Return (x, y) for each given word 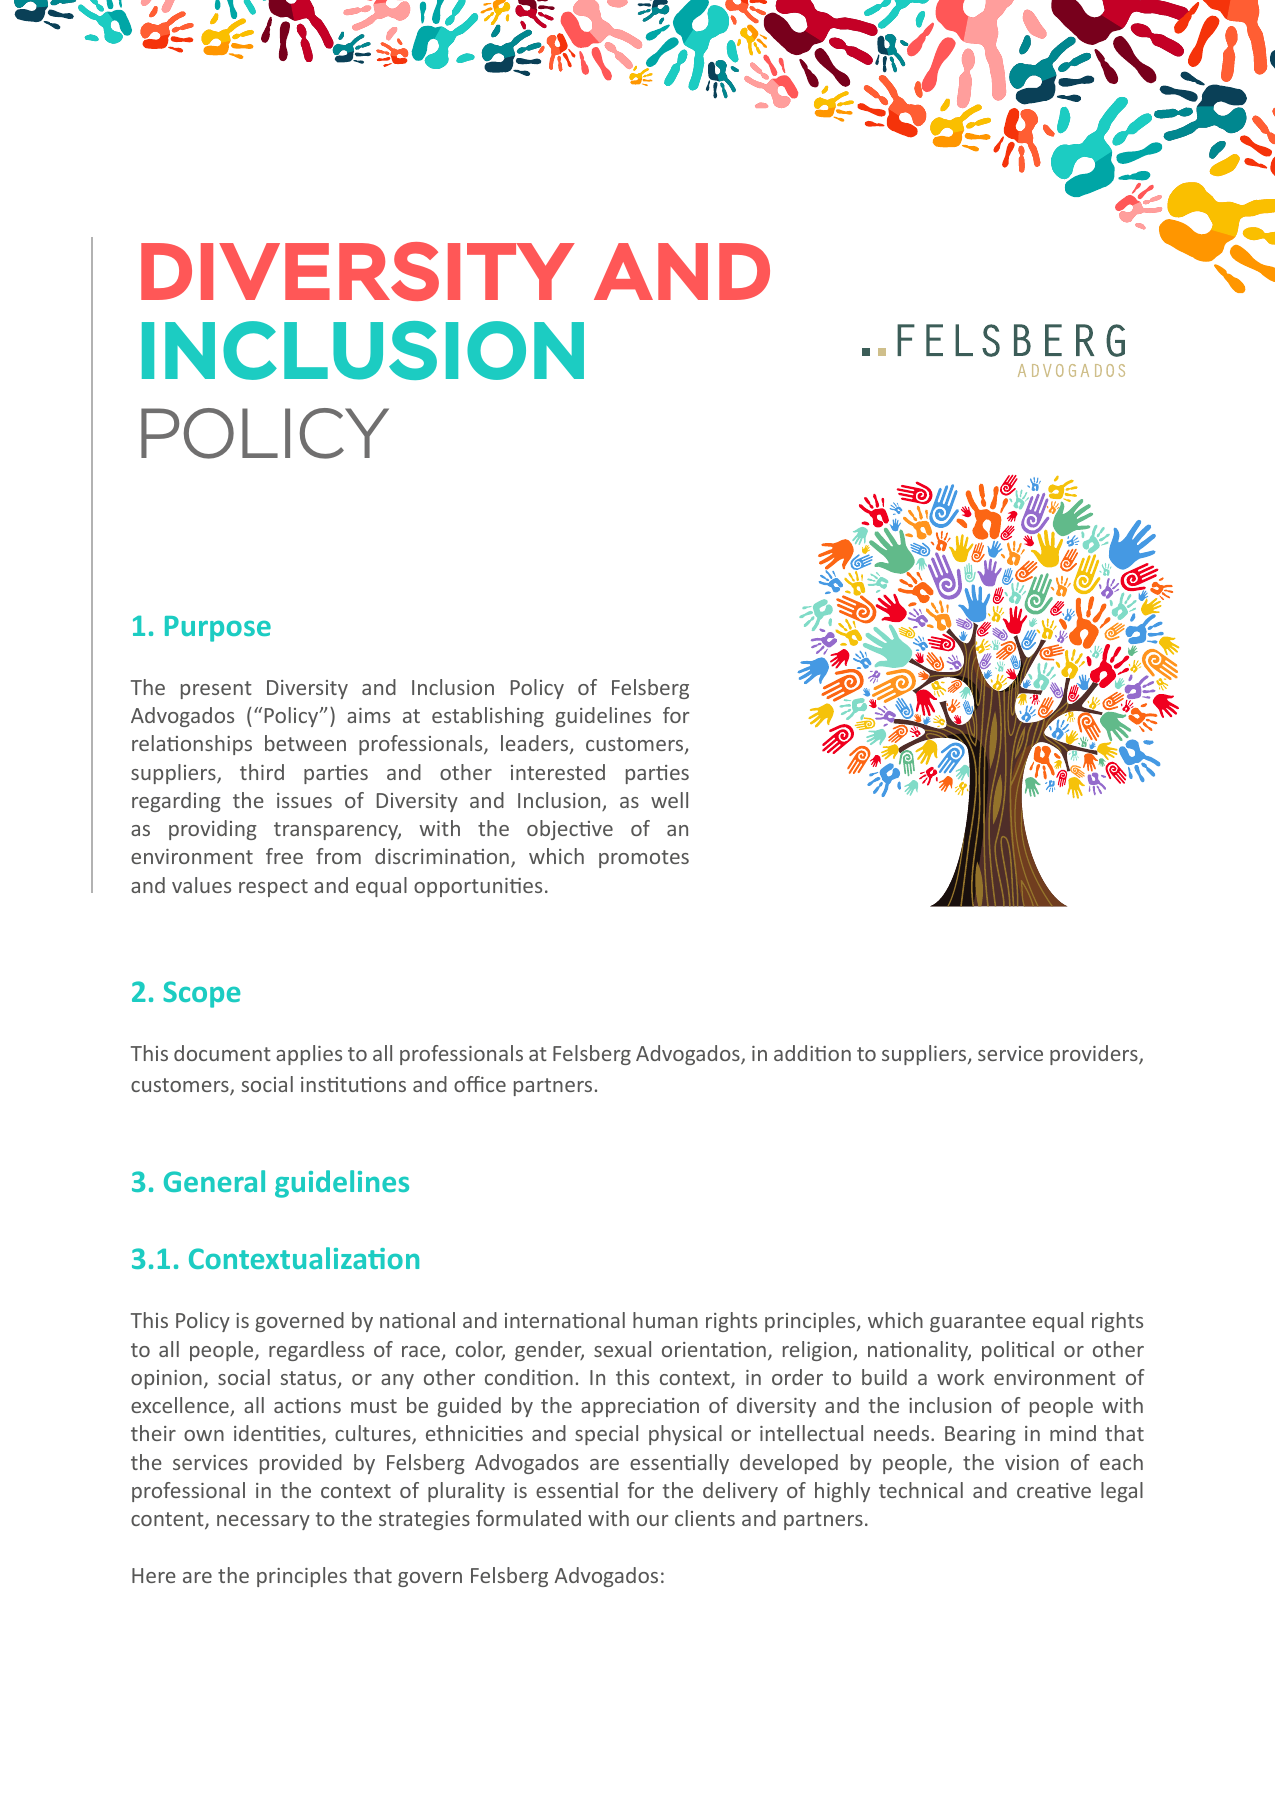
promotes (644, 859)
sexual (622, 1349)
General (214, 1181)
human (665, 1320)
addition (812, 1053)
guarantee (978, 1323)
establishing (488, 717)
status (309, 1379)
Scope (201, 994)
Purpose (218, 629)
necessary (263, 1522)
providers (1095, 1055)
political (1018, 1351)
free (284, 856)
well (669, 800)
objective (570, 830)
